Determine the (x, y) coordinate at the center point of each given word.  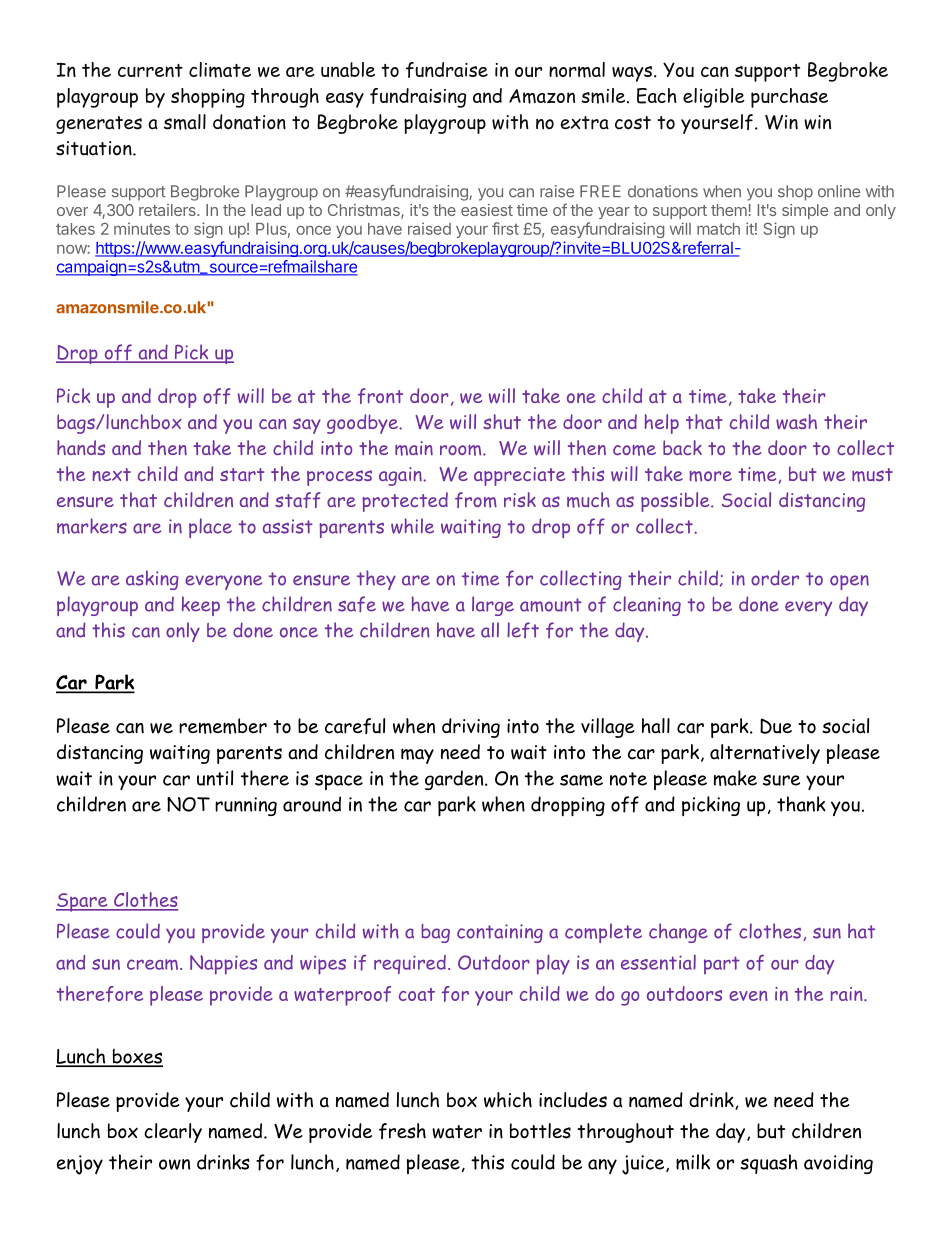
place (210, 528)
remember (223, 726)
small (185, 122)
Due (776, 726)
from (476, 500)
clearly (173, 1133)
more (710, 476)
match (718, 229)
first (505, 228)
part (722, 965)
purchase (789, 98)
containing (500, 933)
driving (471, 728)
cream (152, 964)
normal (577, 70)
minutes (142, 228)
